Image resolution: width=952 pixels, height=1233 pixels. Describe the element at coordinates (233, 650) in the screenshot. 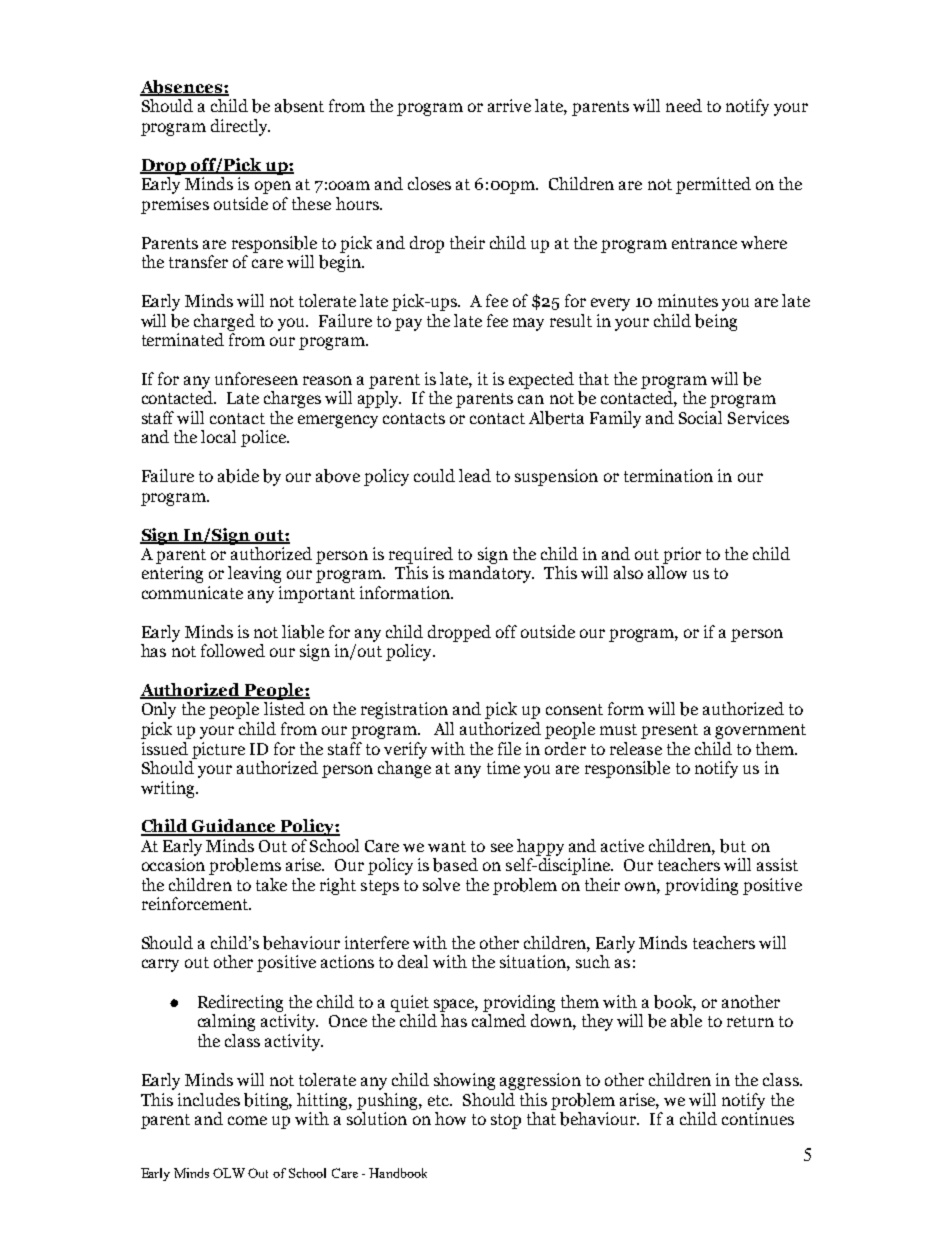

I see `followed` at that location.
